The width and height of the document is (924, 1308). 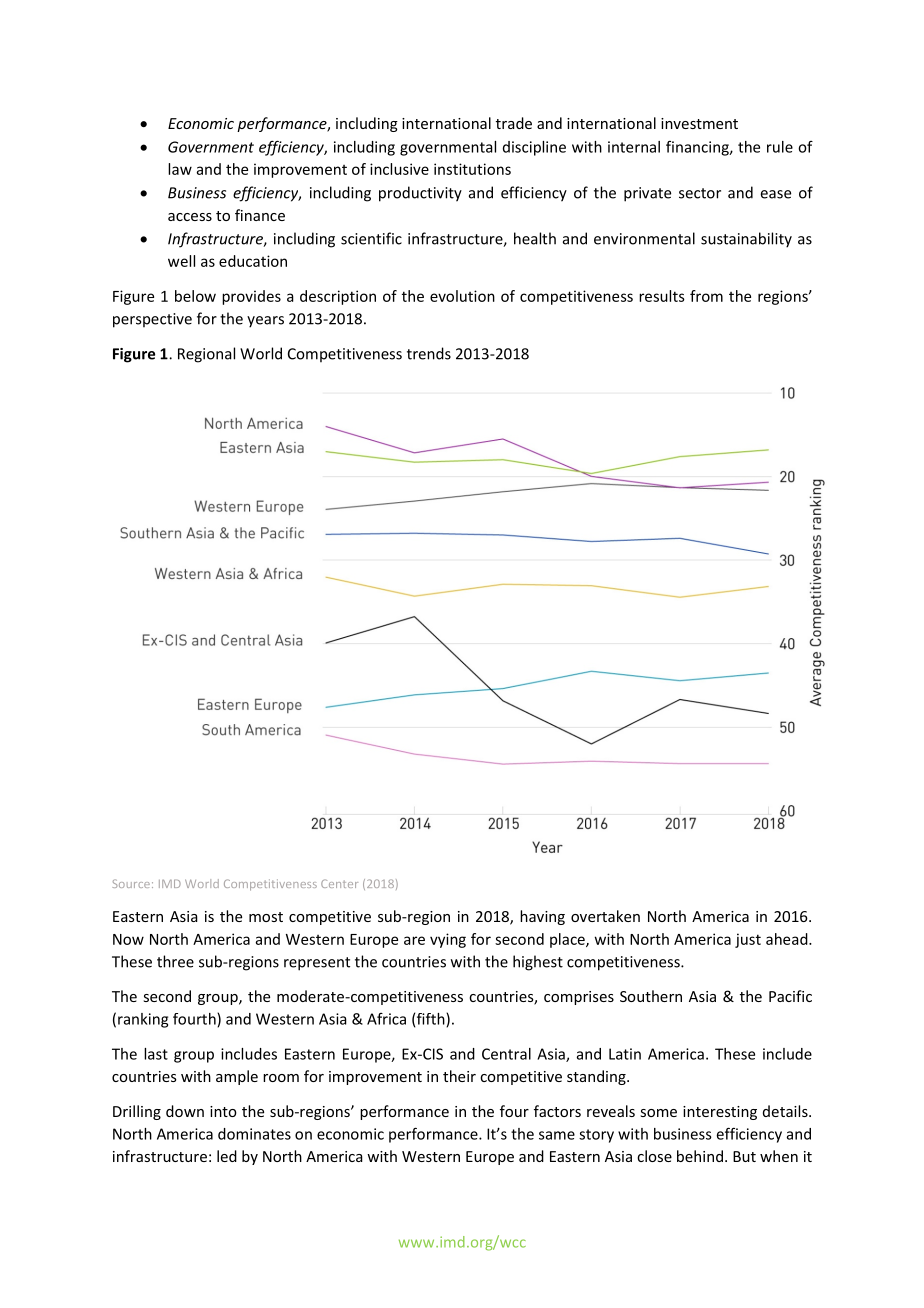 I want to click on investment, so click(x=699, y=123).
